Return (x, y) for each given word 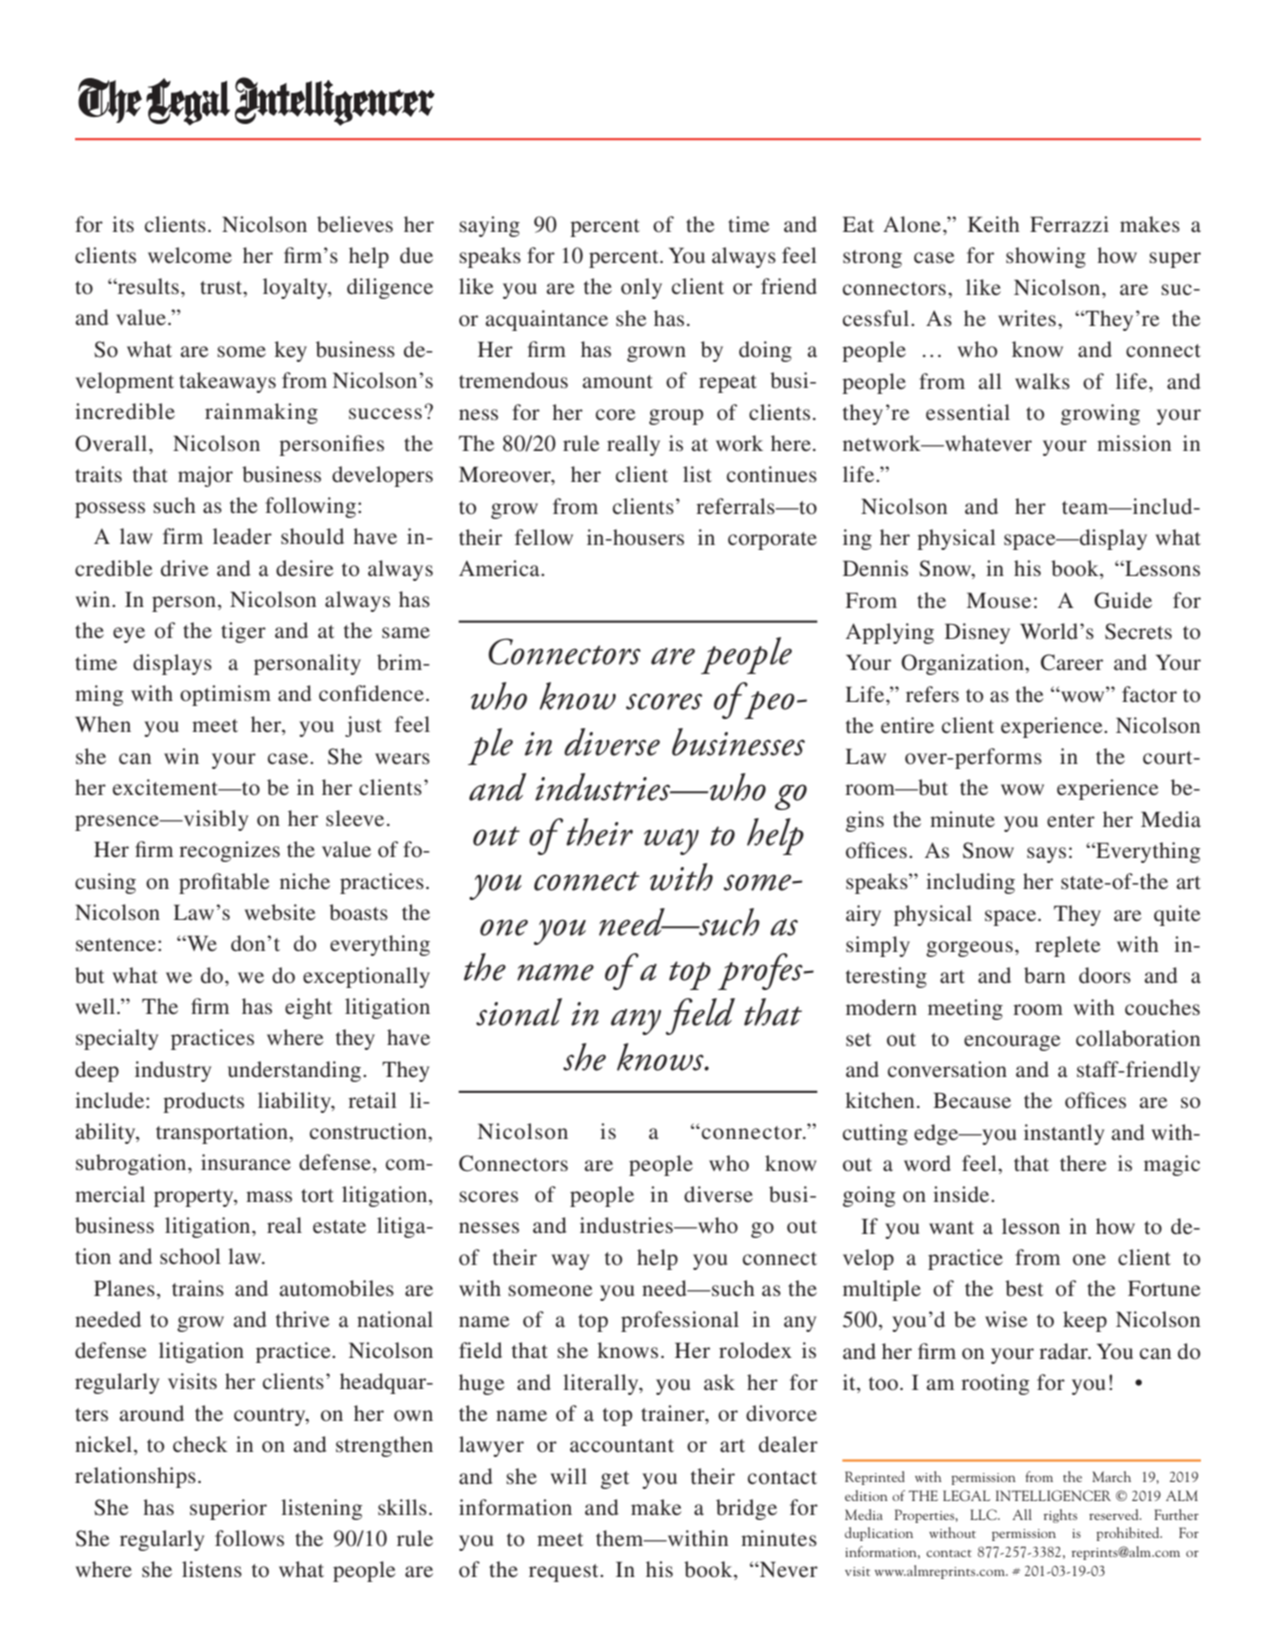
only (641, 288)
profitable (224, 883)
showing (1046, 257)
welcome (190, 255)
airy (863, 915)
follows (249, 1538)
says (1046, 855)
